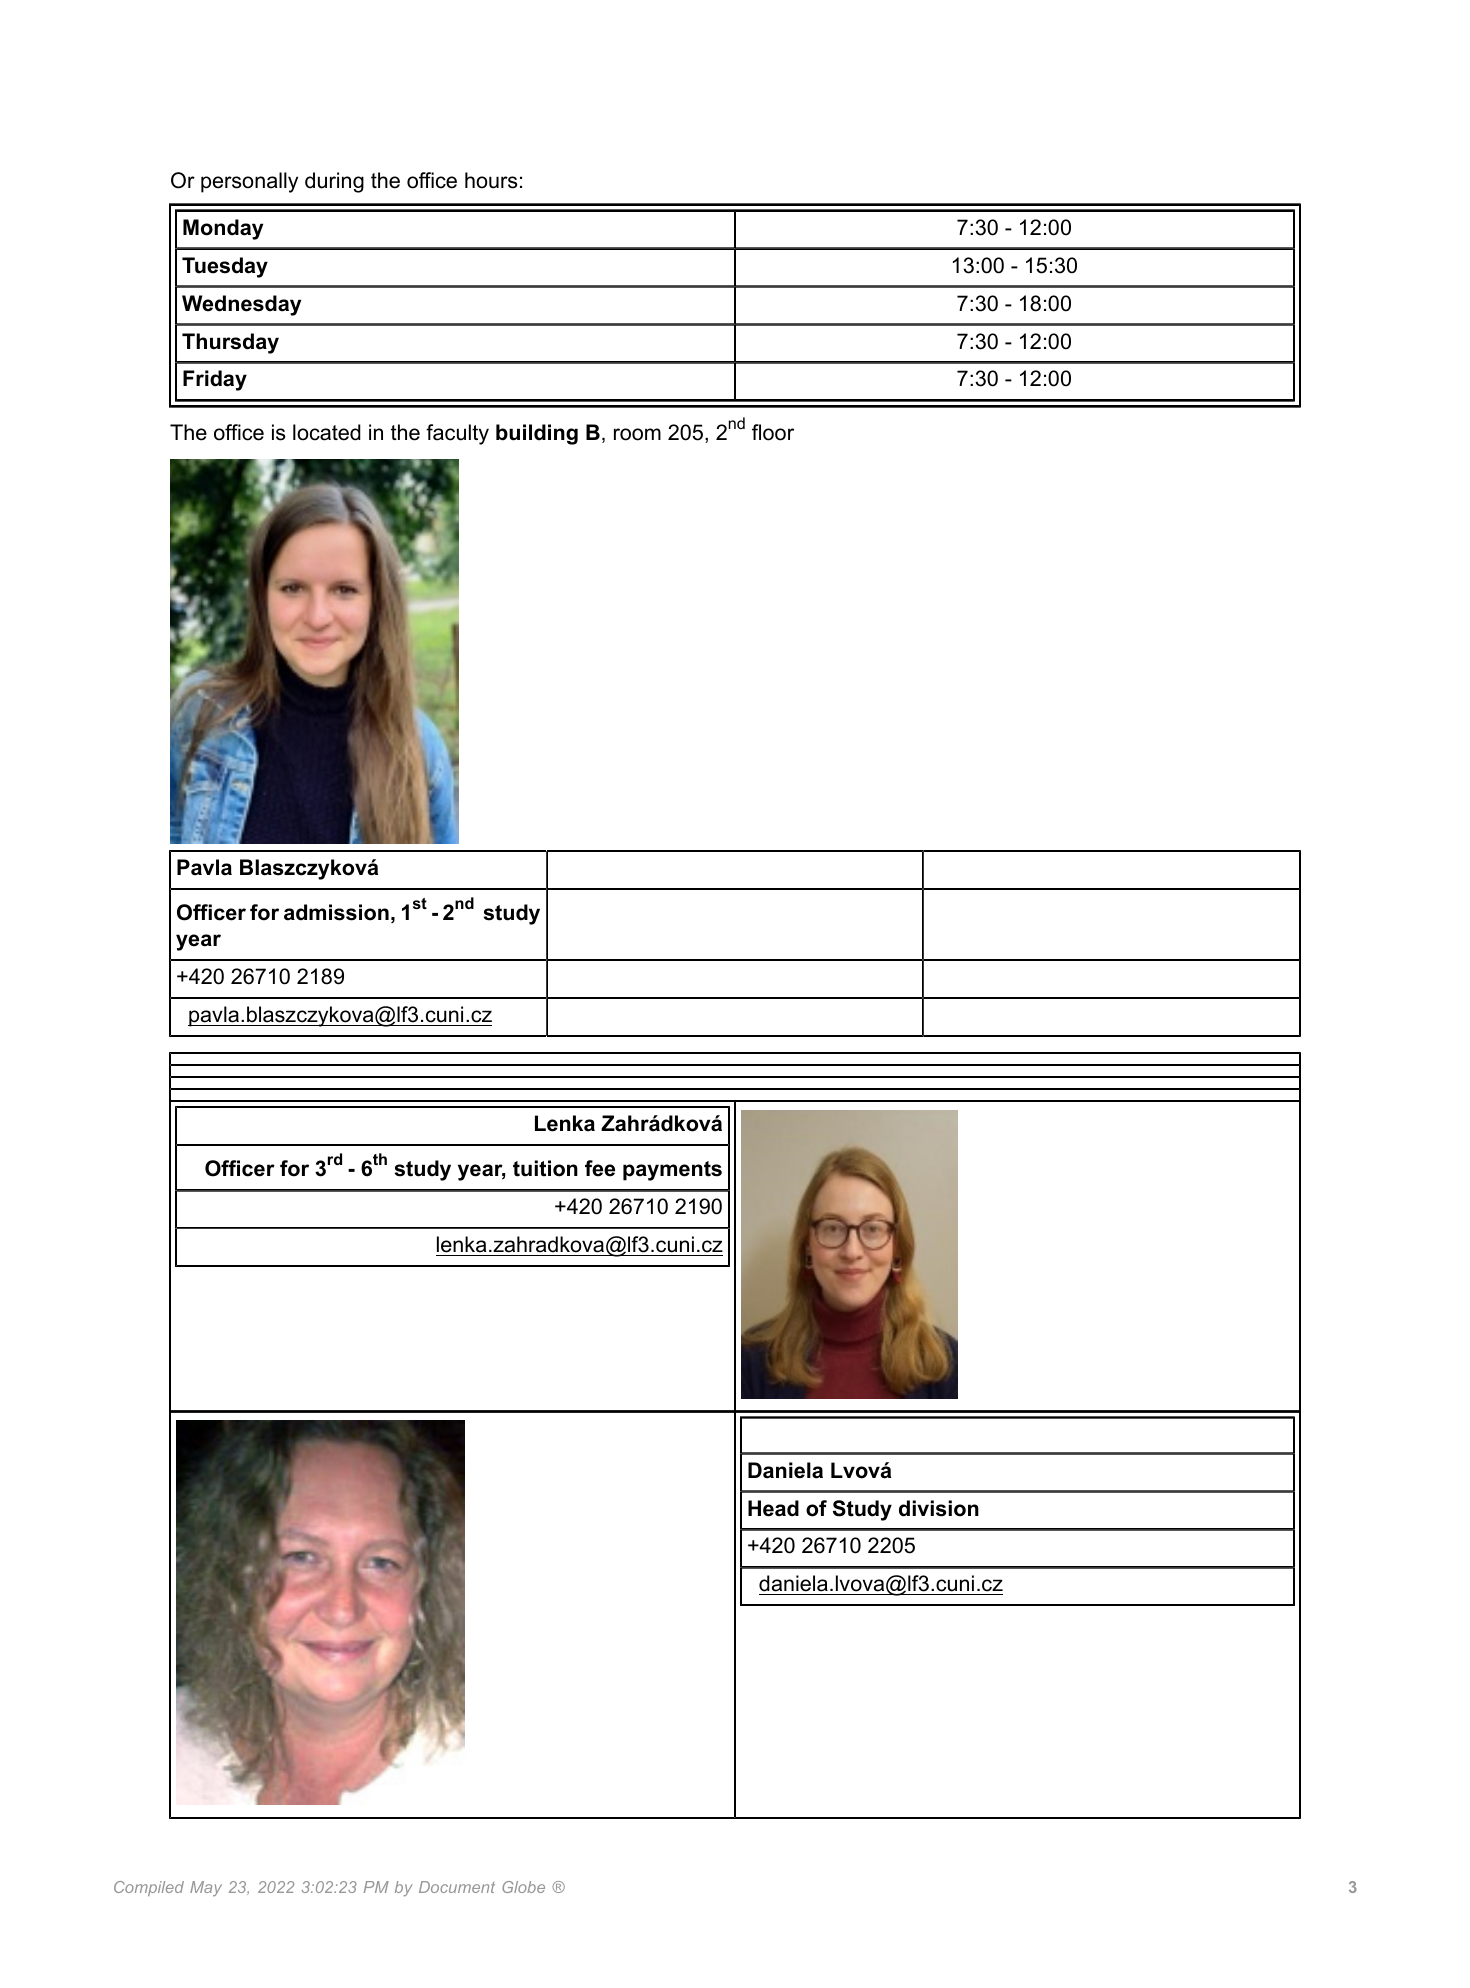 The image size is (1470, 1988). Describe the element at coordinates (545, 1168) in the screenshot. I see `tuition` at that location.
